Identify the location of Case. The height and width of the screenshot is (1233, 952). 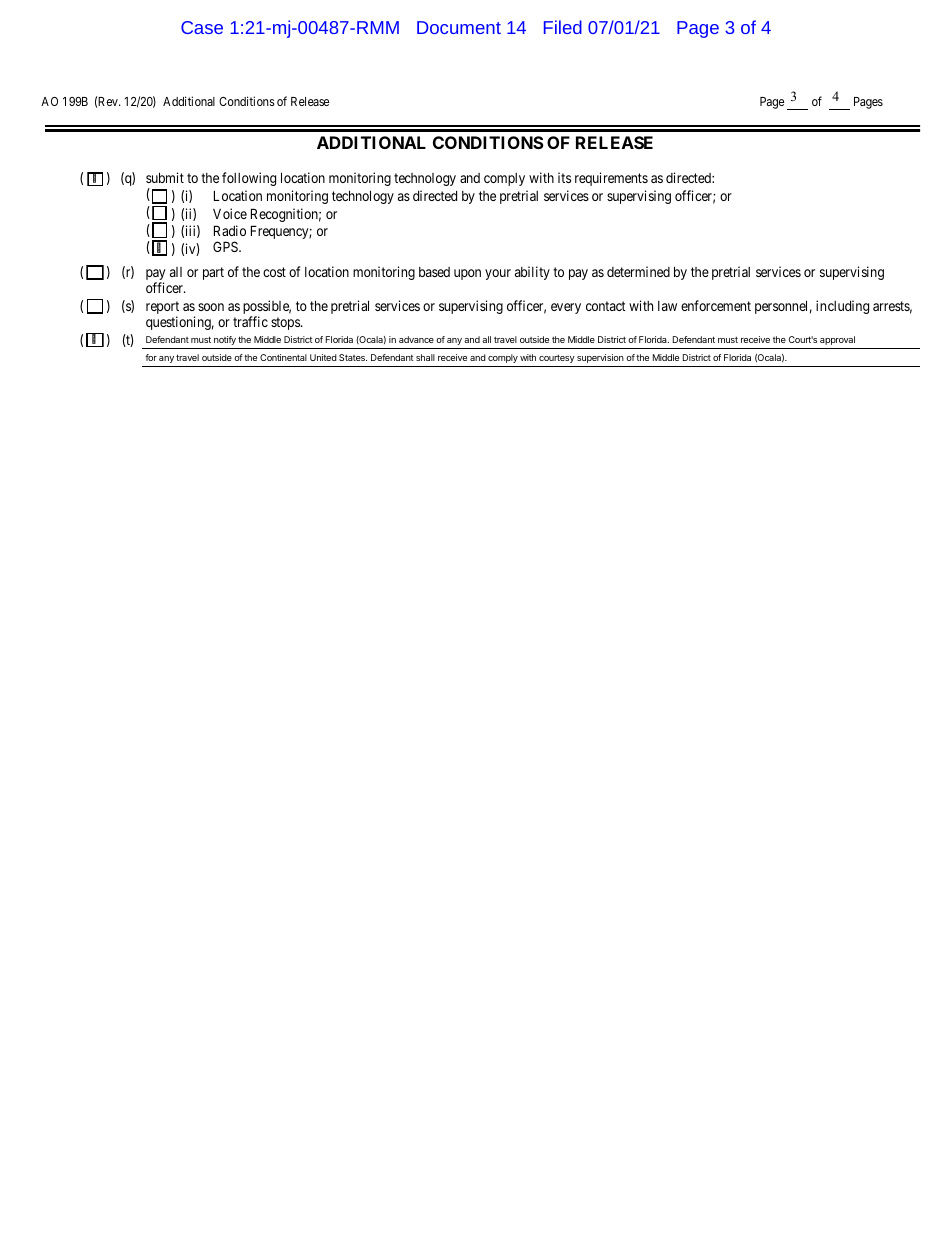
(202, 27).
